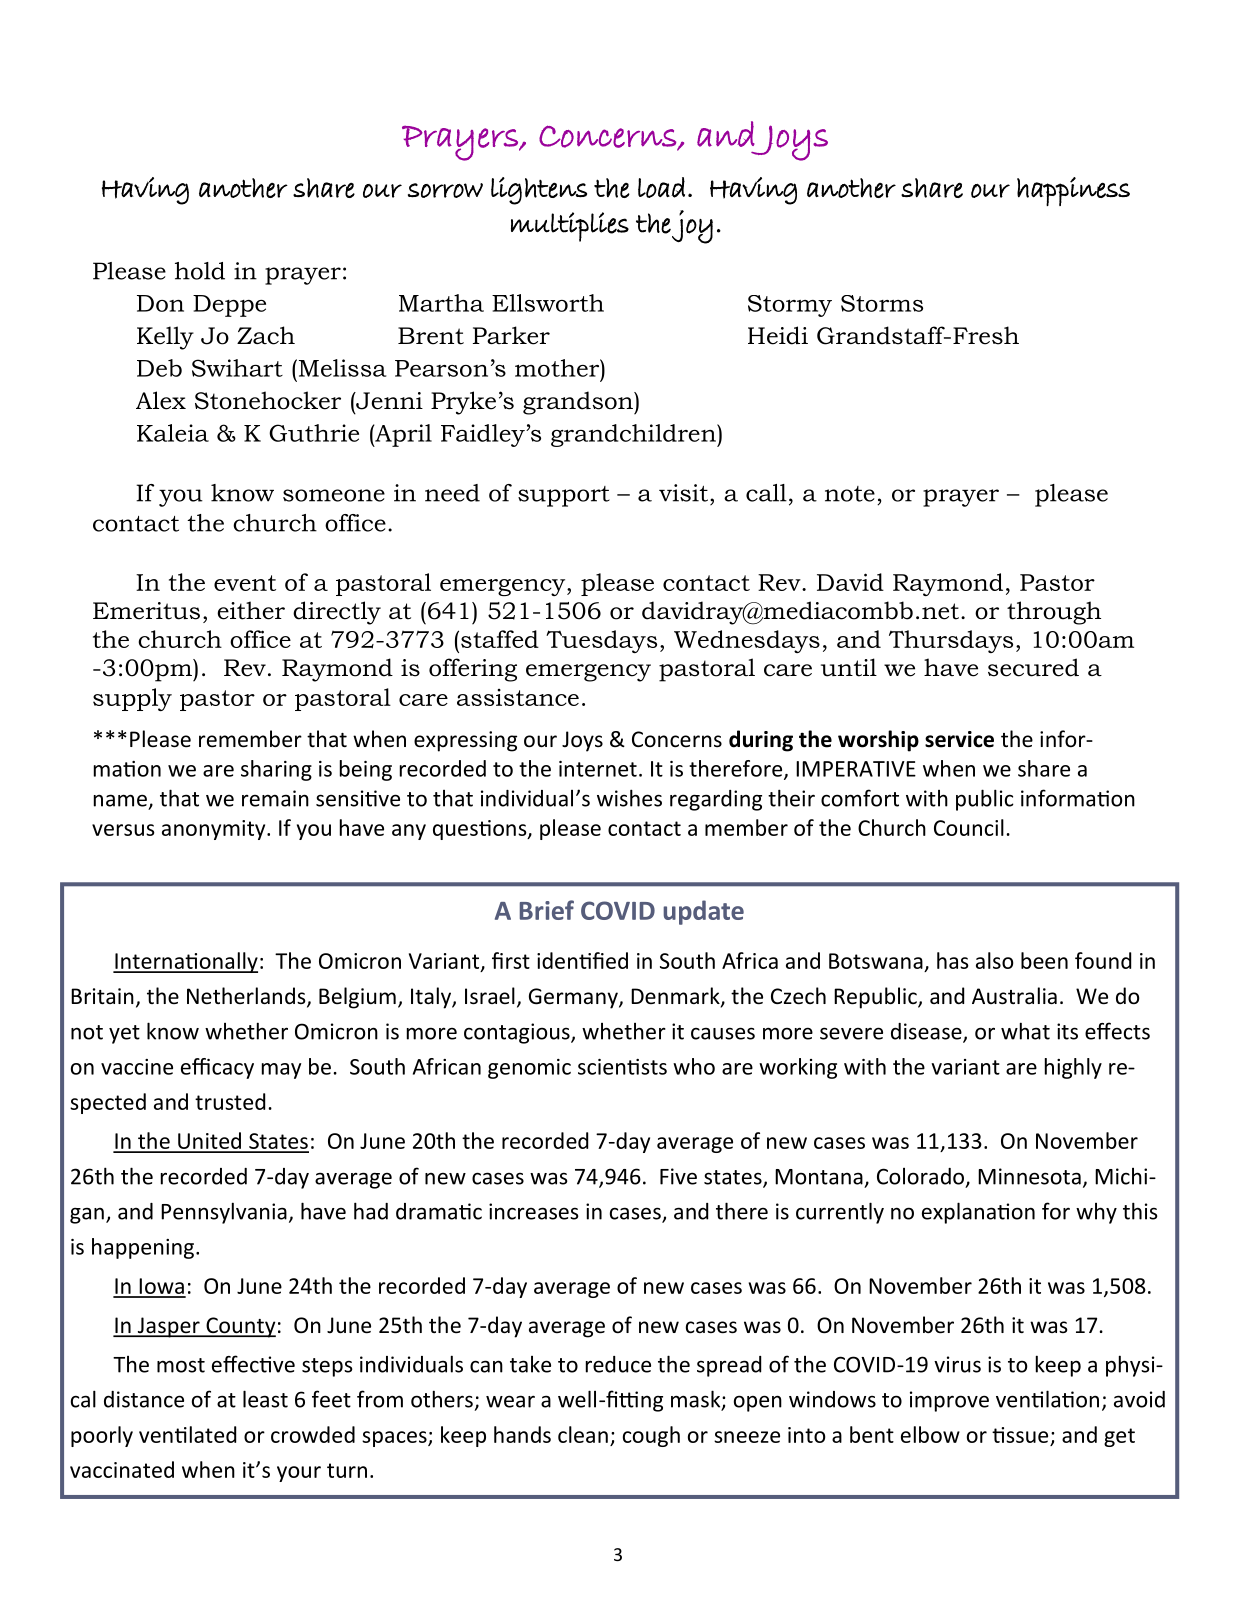  I want to click on efficacy, so click(217, 1068).
